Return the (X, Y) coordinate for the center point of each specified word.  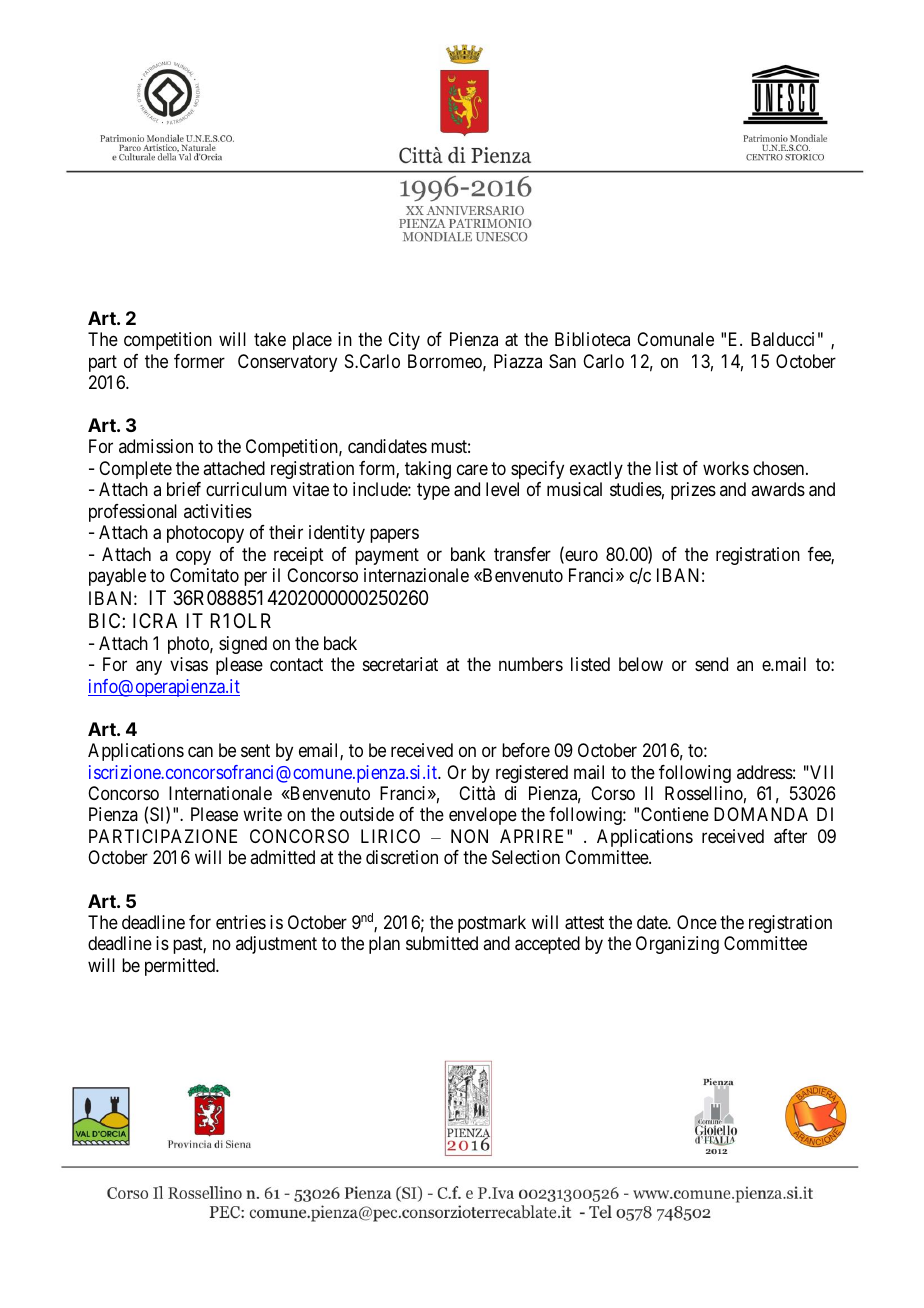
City (404, 341)
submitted (442, 943)
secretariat (400, 664)
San (562, 361)
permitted (181, 967)
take (270, 339)
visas (189, 664)
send (711, 664)
